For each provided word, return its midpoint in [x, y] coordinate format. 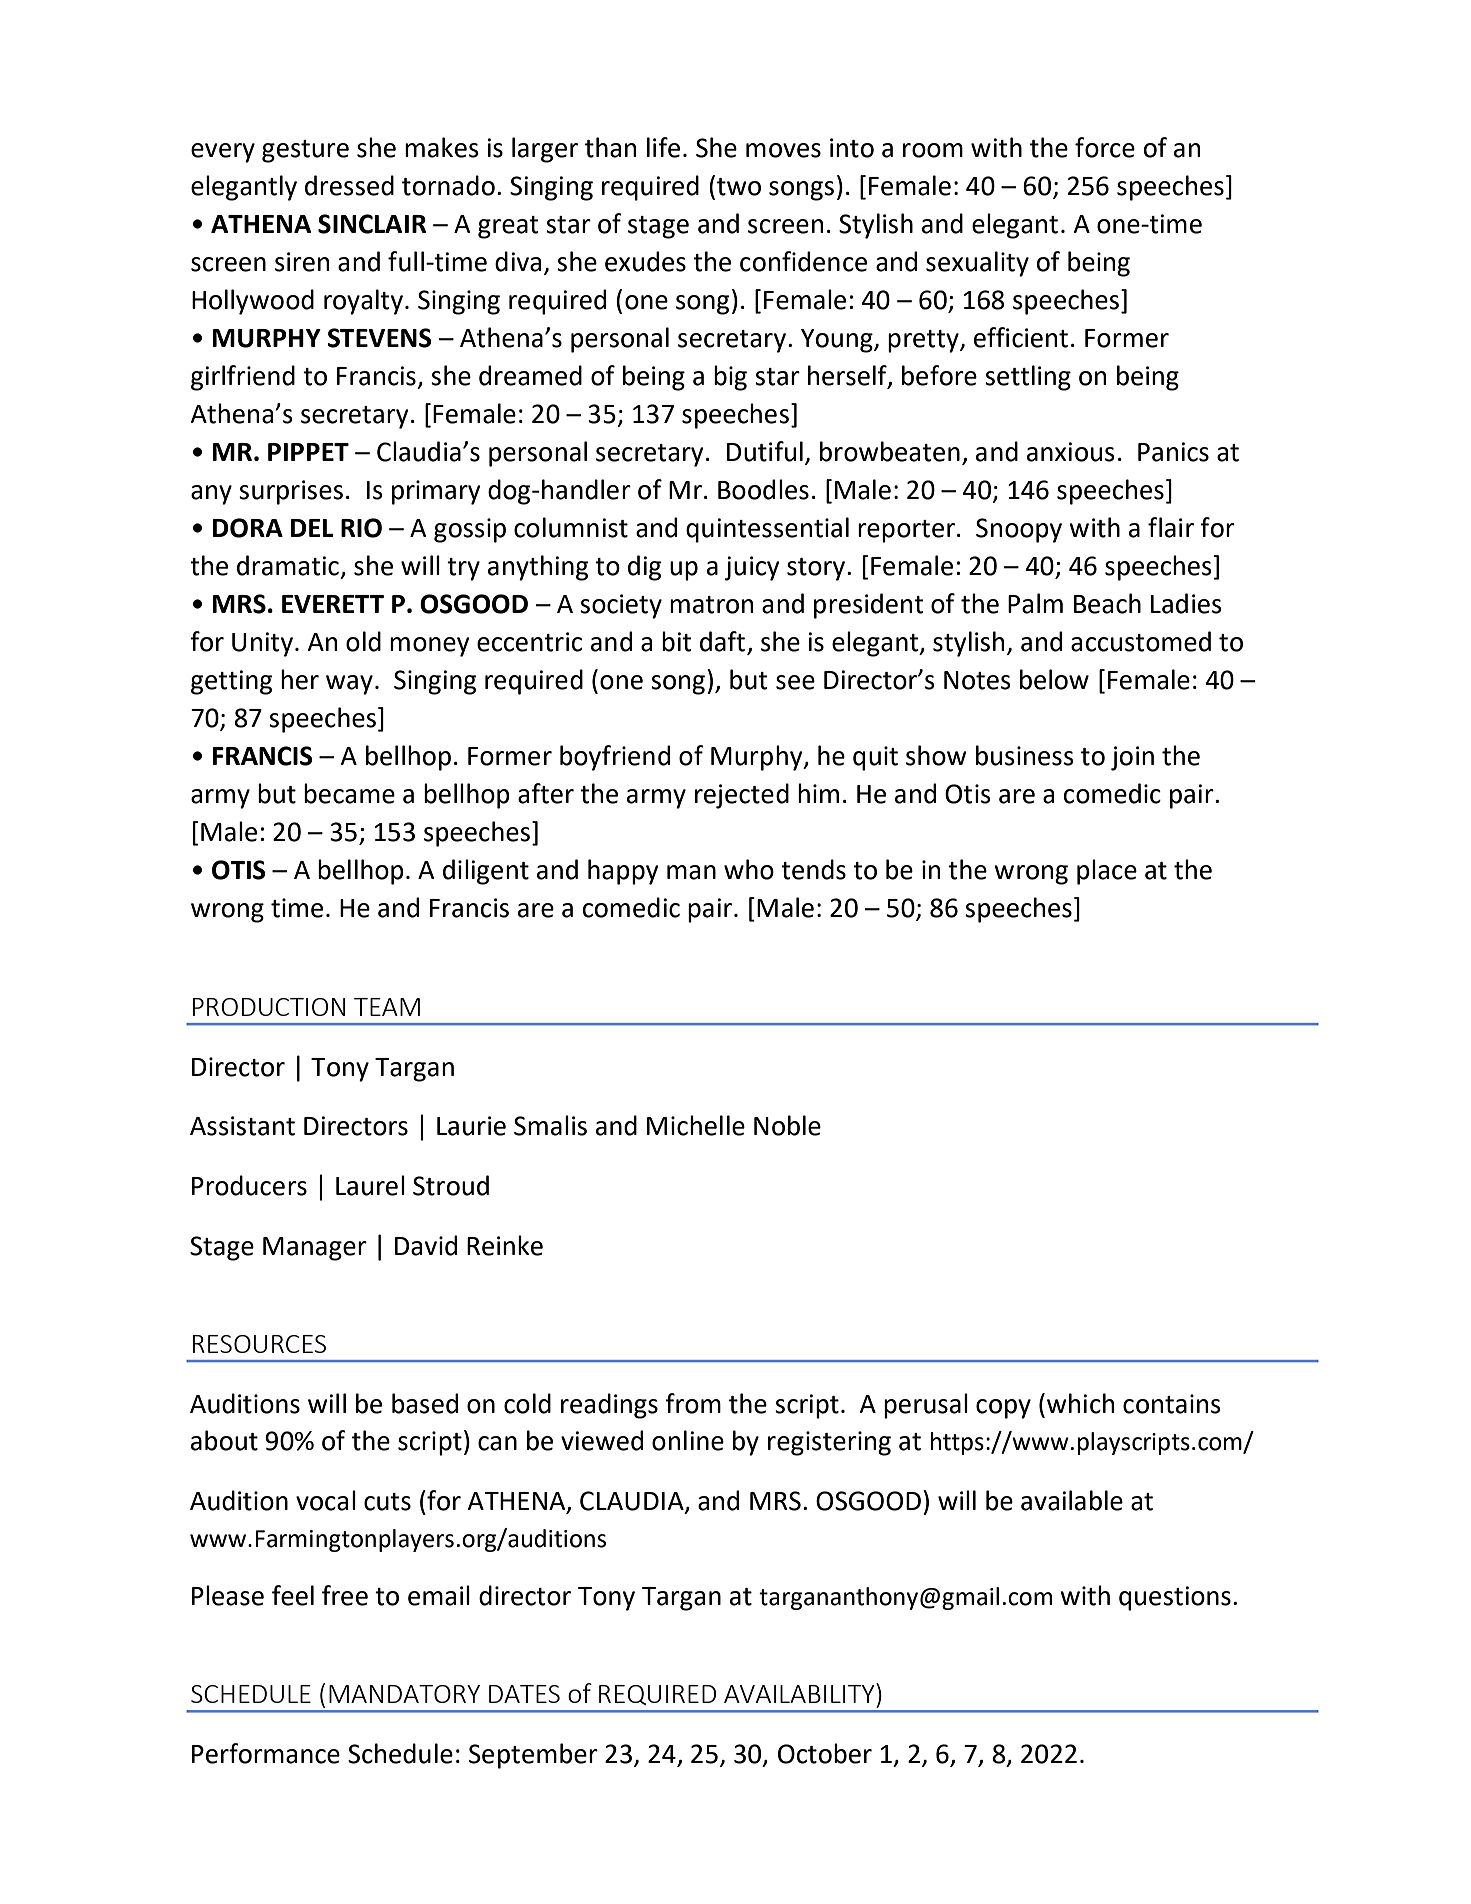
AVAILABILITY [800, 1693]
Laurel [370, 1185]
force [1105, 147]
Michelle [696, 1125]
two [739, 187]
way [349, 685]
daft [722, 641]
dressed [349, 185]
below [1054, 679]
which [1080, 1403]
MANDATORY [404, 1694]
